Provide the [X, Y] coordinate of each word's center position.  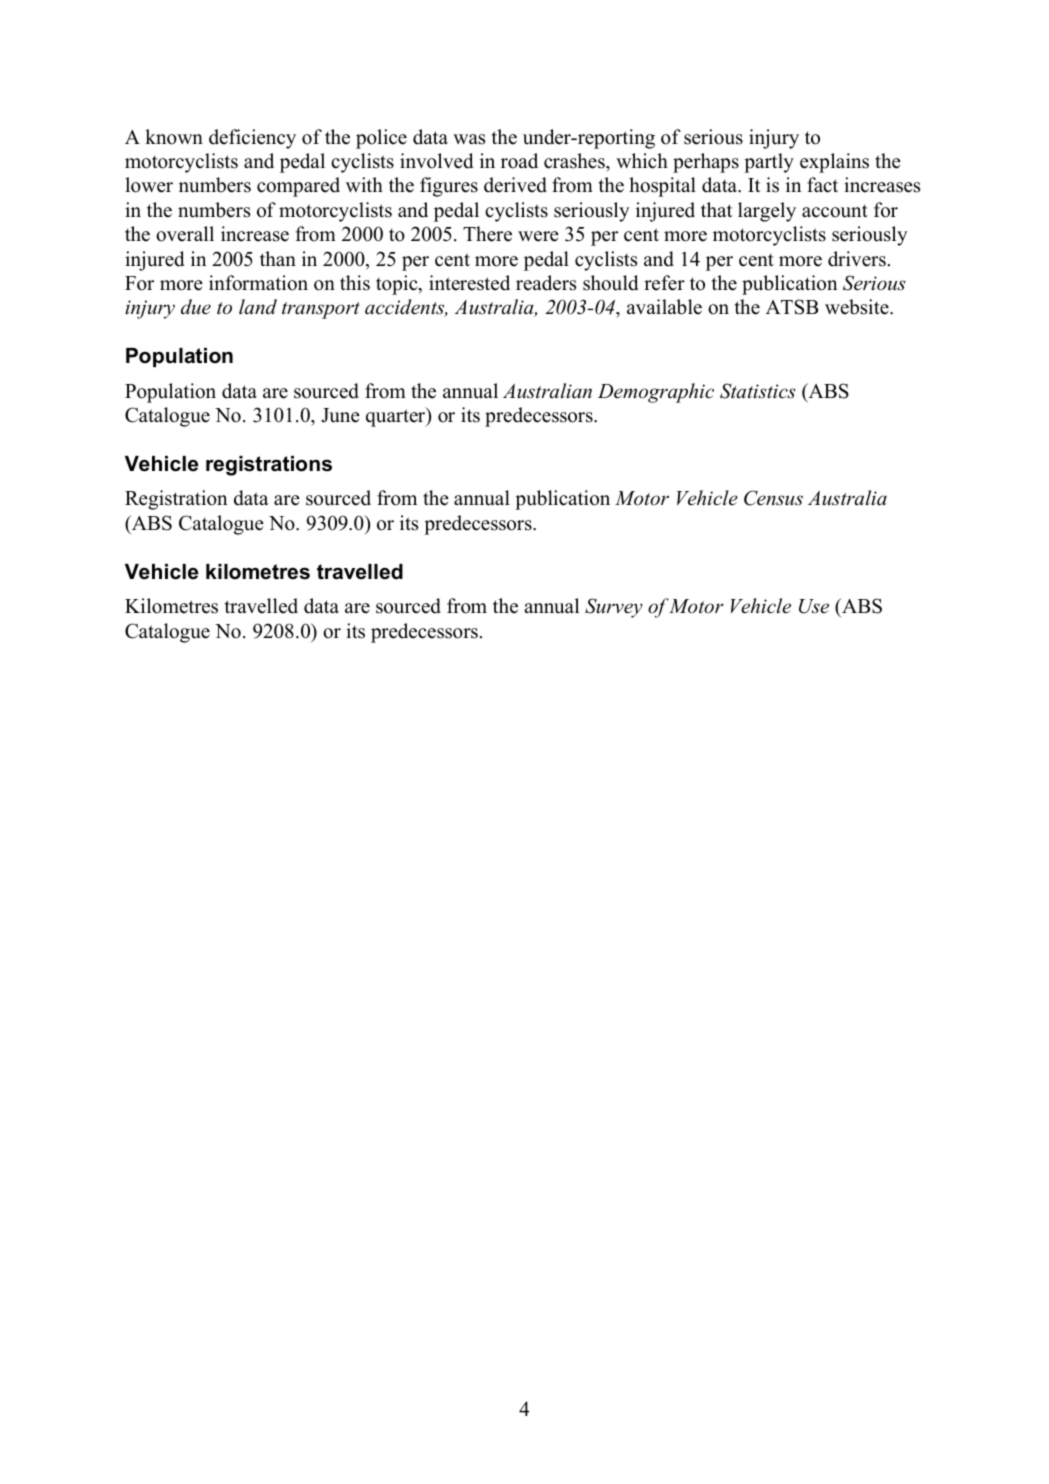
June [340, 415]
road [519, 161]
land [258, 307]
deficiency [252, 139]
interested [469, 283]
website [858, 307]
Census [773, 498]
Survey [614, 608]
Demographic [656, 393]
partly [769, 163]
